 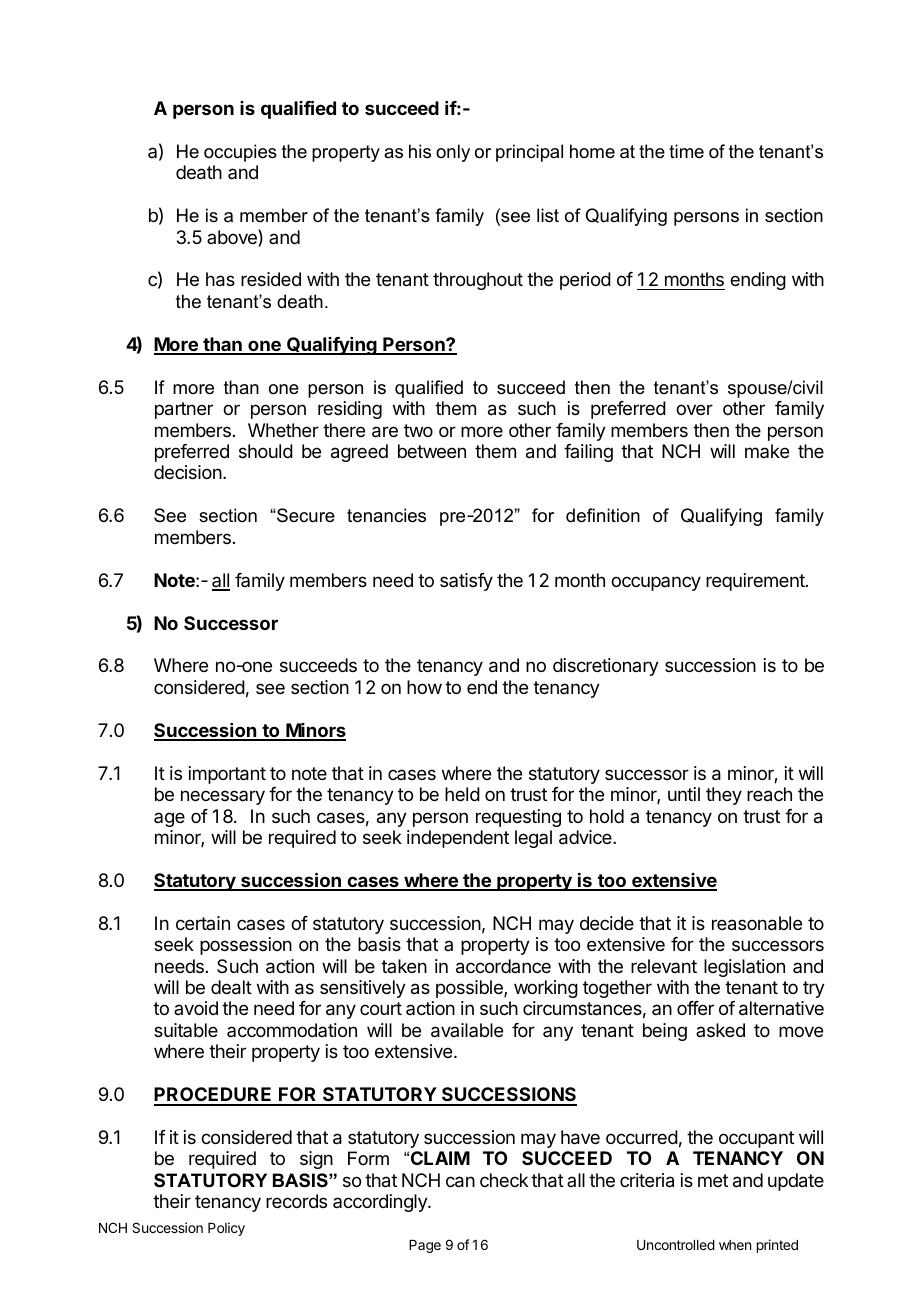 I want to click on check, so click(x=504, y=1180).
